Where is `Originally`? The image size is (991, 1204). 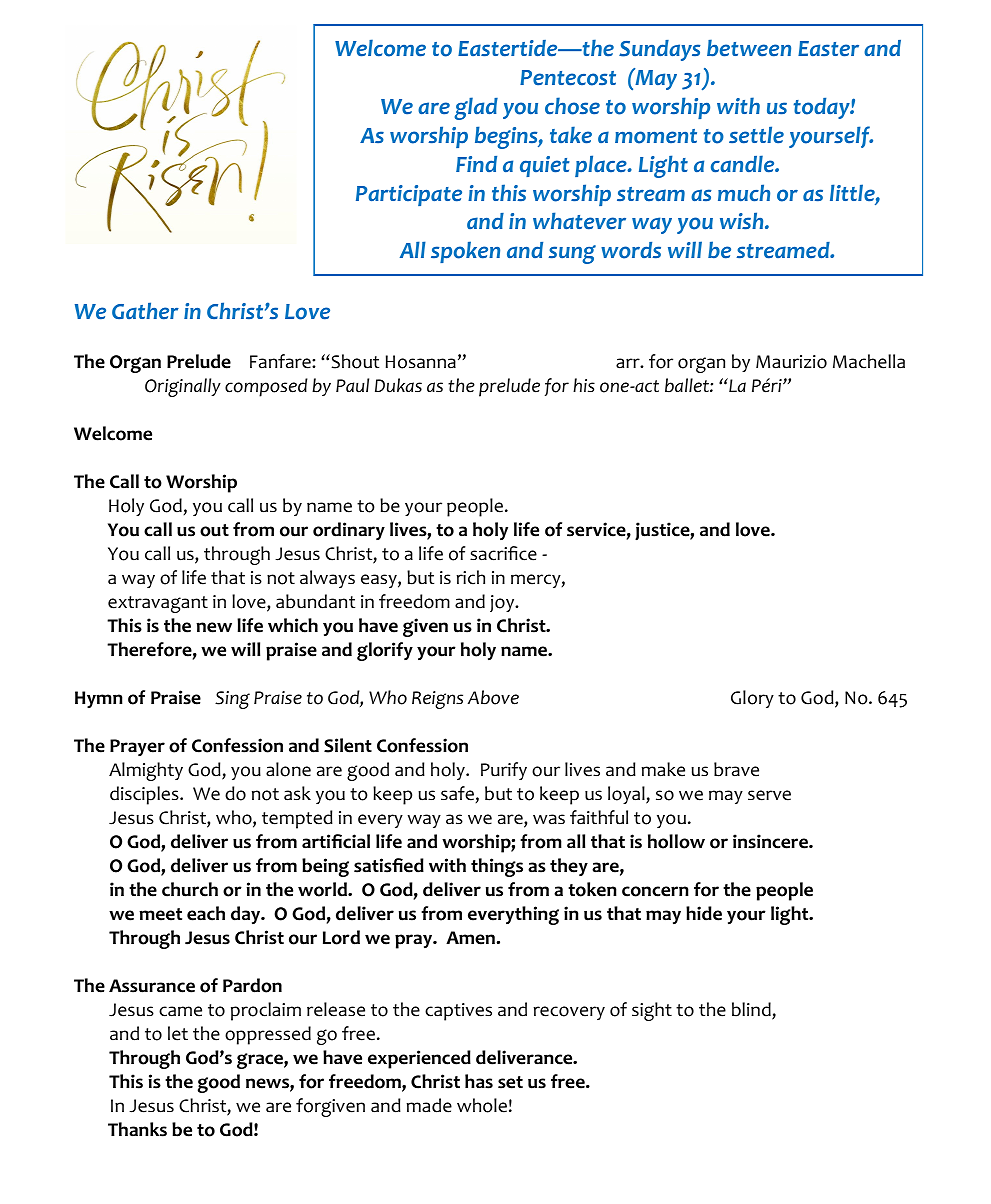
Originally is located at coordinates (183, 387).
